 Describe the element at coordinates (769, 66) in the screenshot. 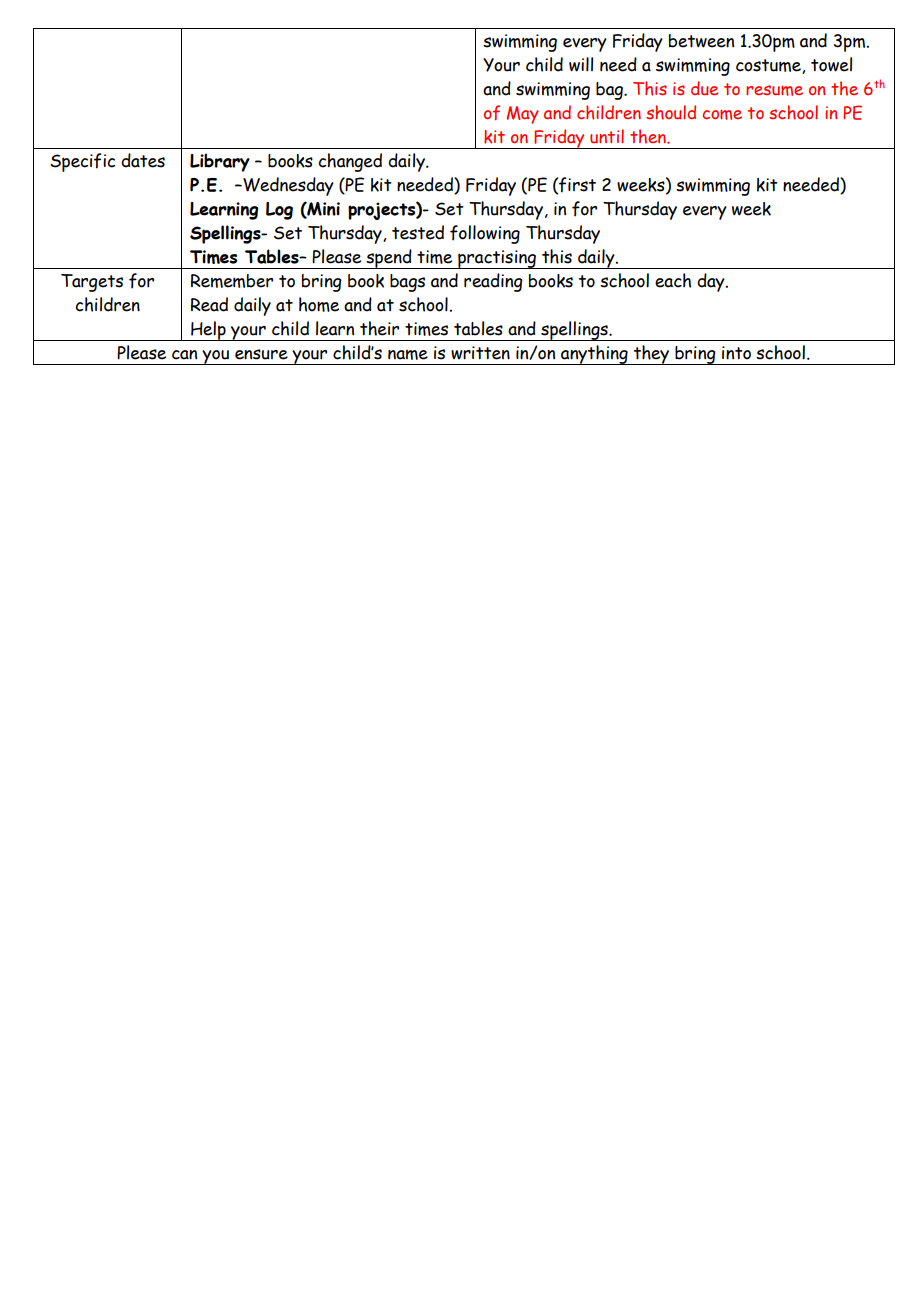

I see `costume` at that location.
